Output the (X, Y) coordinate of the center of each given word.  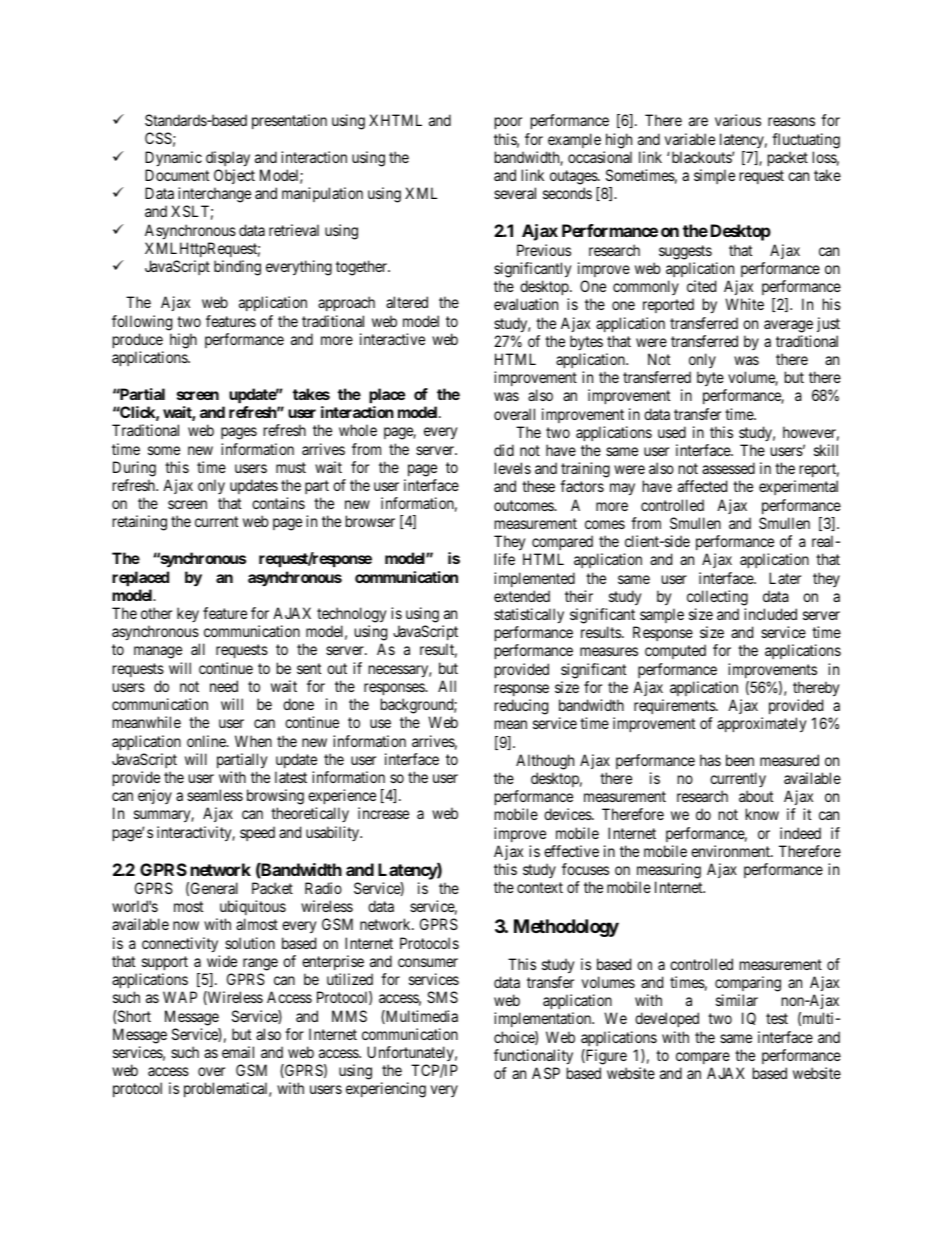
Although (545, 762)
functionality (533, 1057)
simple (714, 176)
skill (826, 450)
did (504, 450)
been (740, 760)
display (228, 159)
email (238, 1052)
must (291, 467)
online (207, 741)
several (515, 193)
